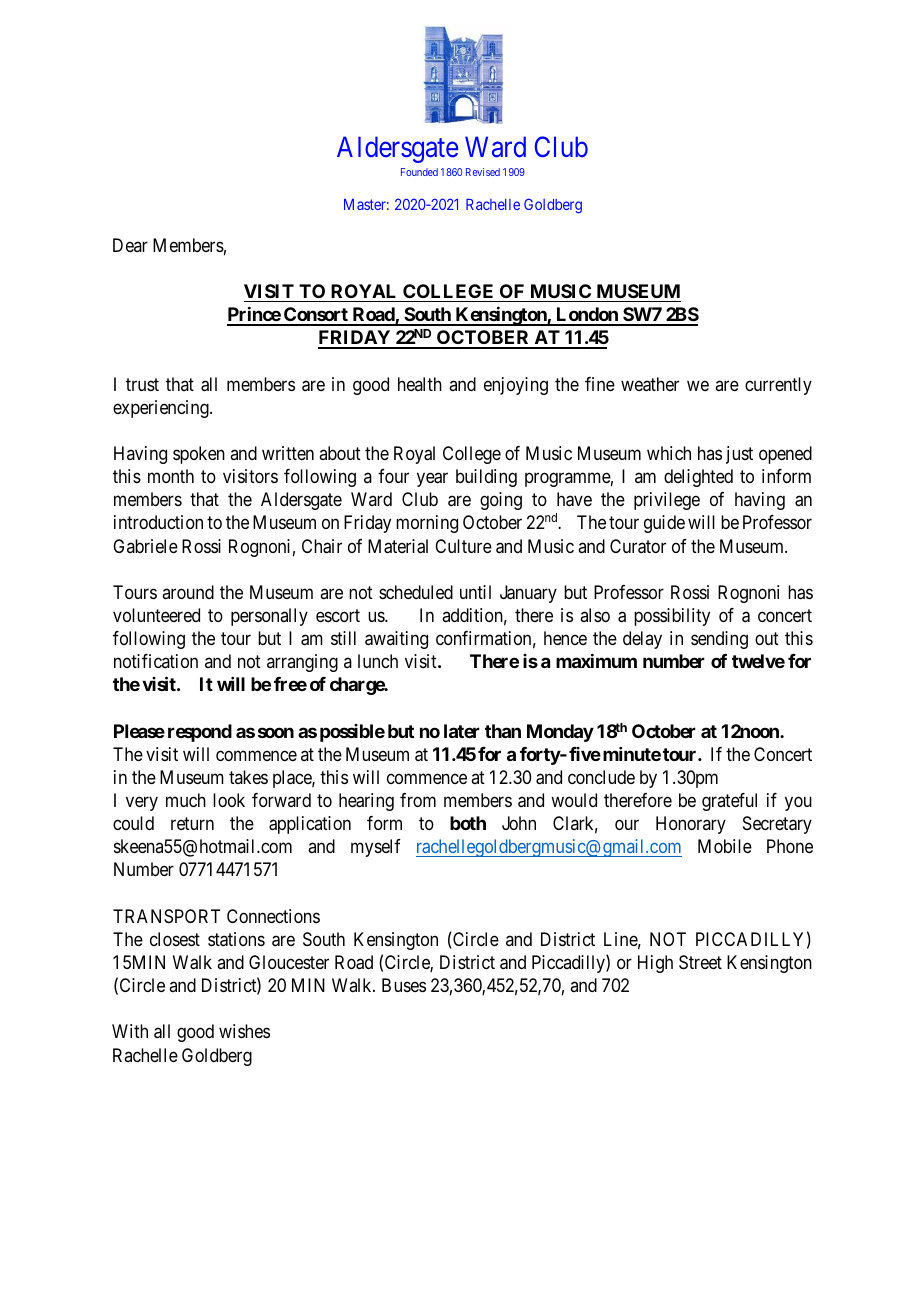 This screenshot has width=924, height=1308. Describe the element at coordinates (199, 455) in the screenshot. I see `spoken` at that location.
